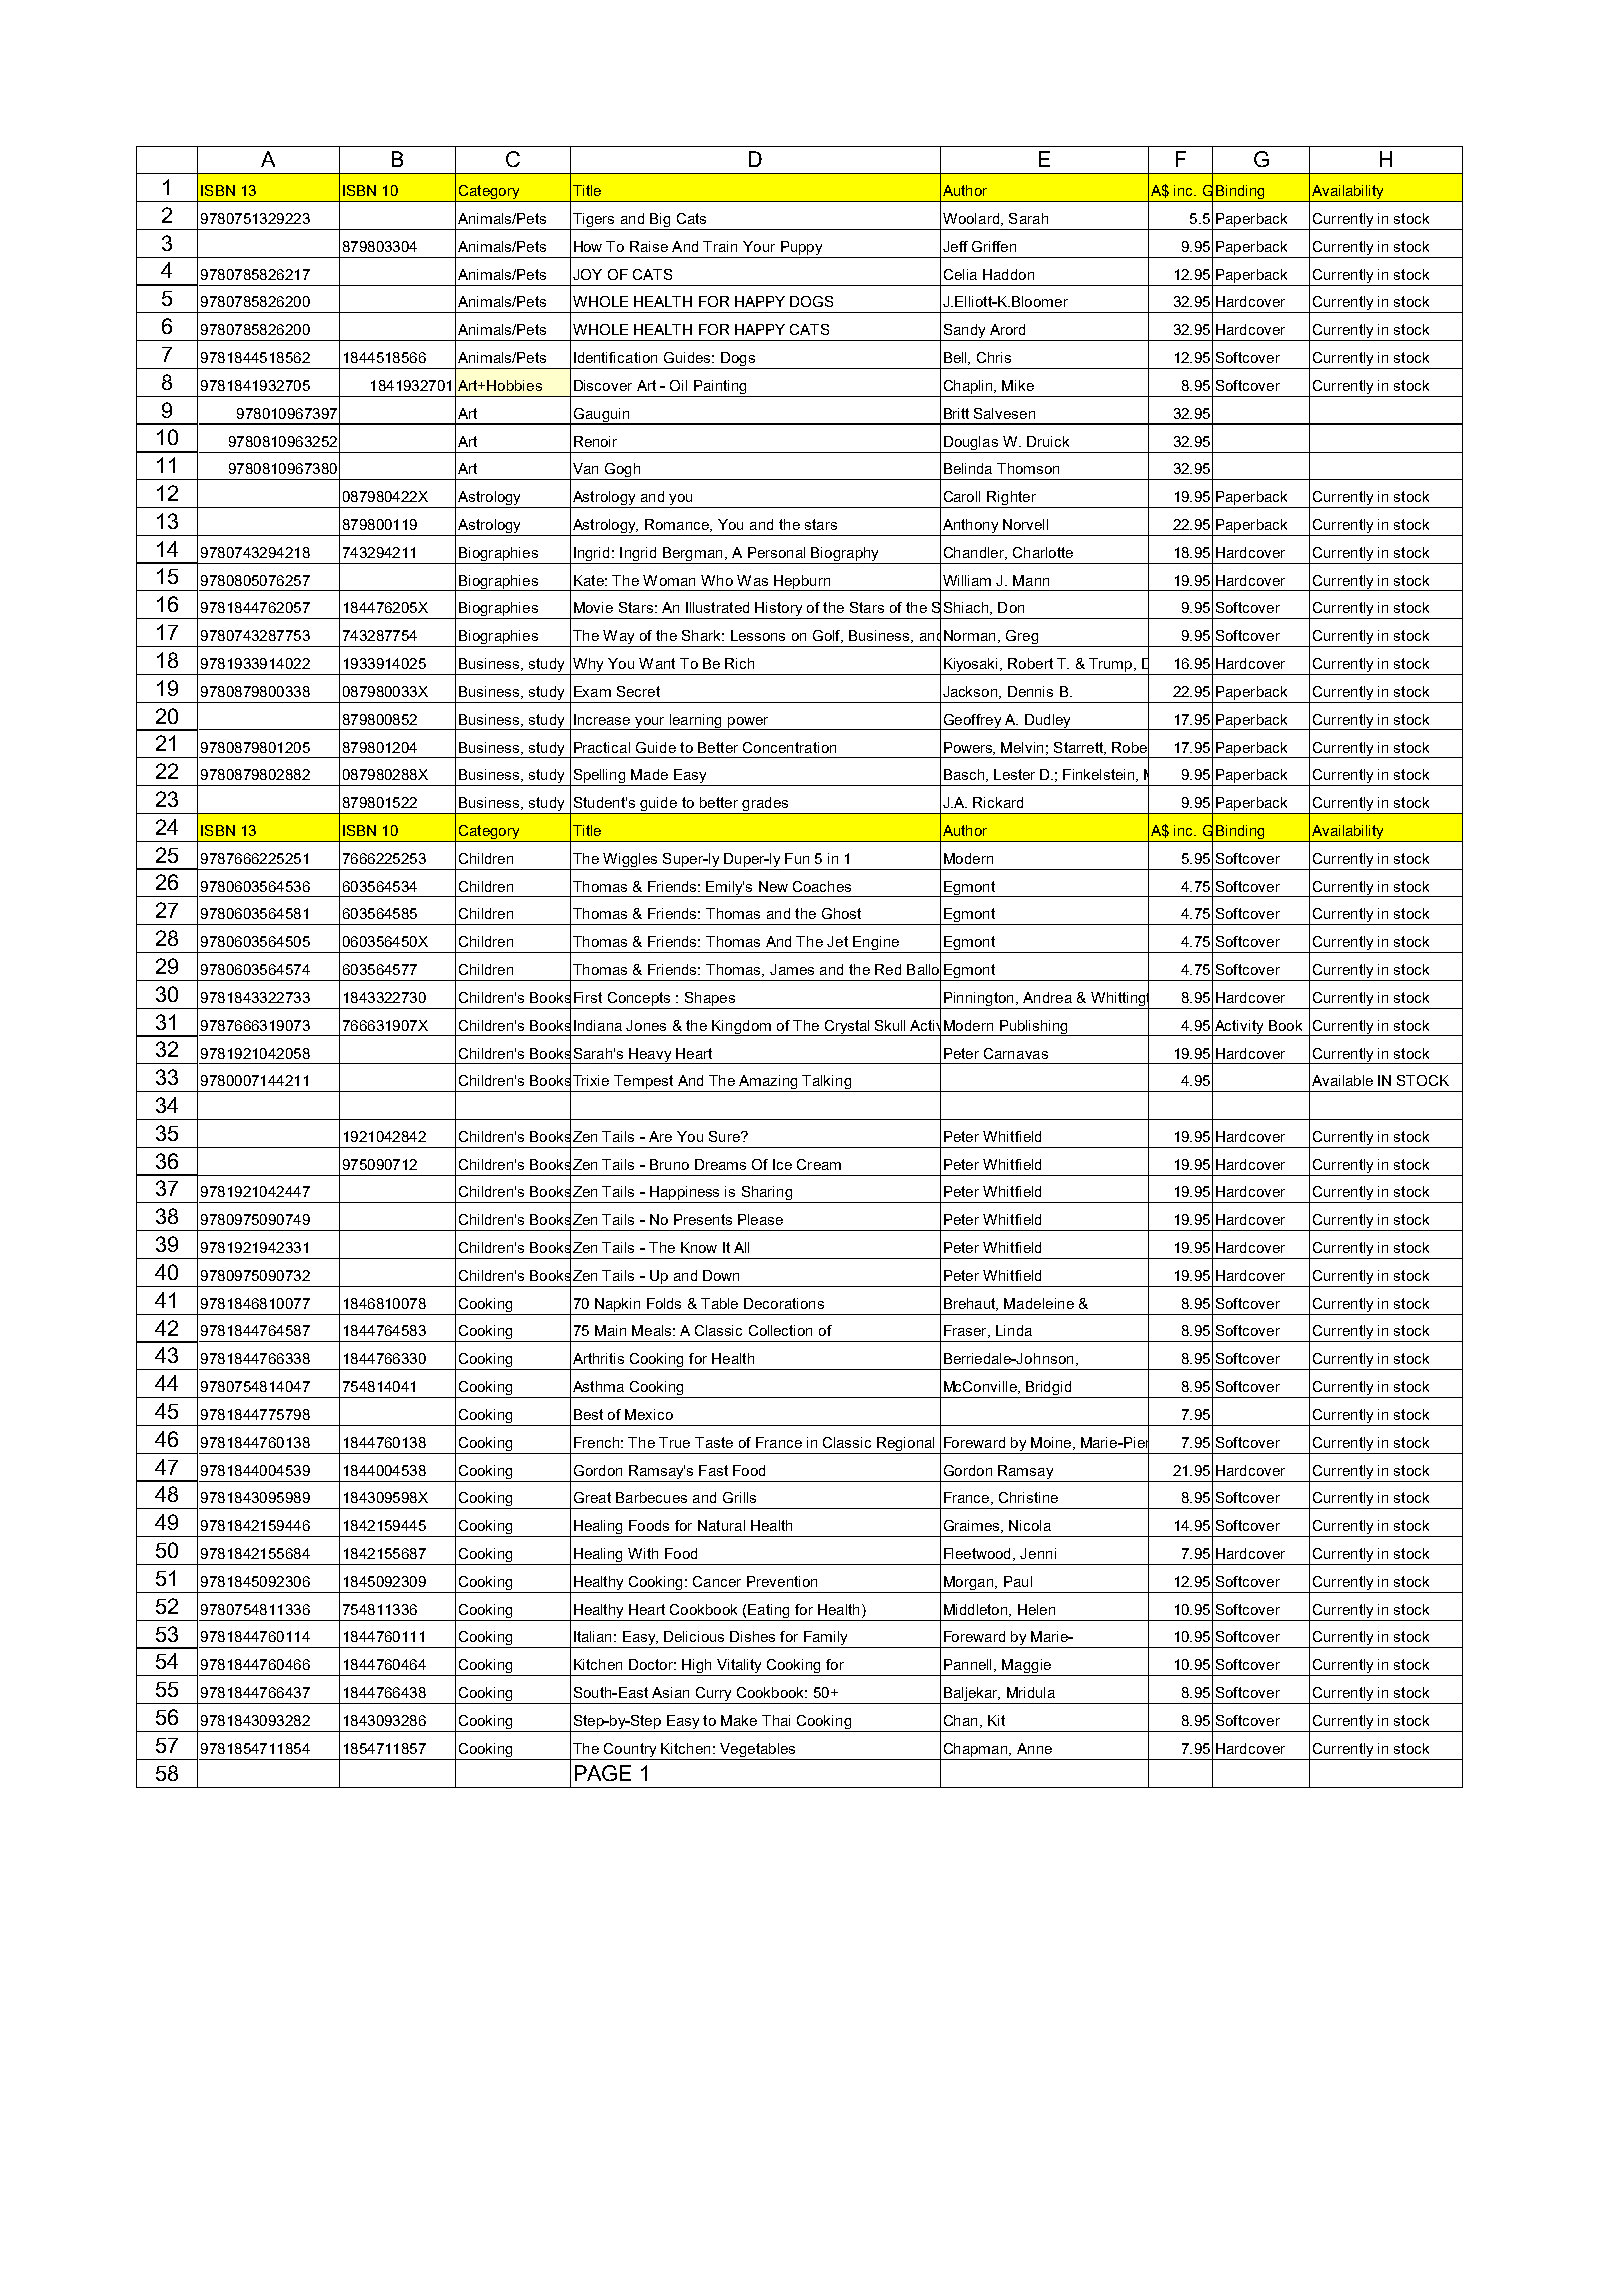  Describe the element at coordinates (657, 663) in the screenshot. I see `Want` at that location.
